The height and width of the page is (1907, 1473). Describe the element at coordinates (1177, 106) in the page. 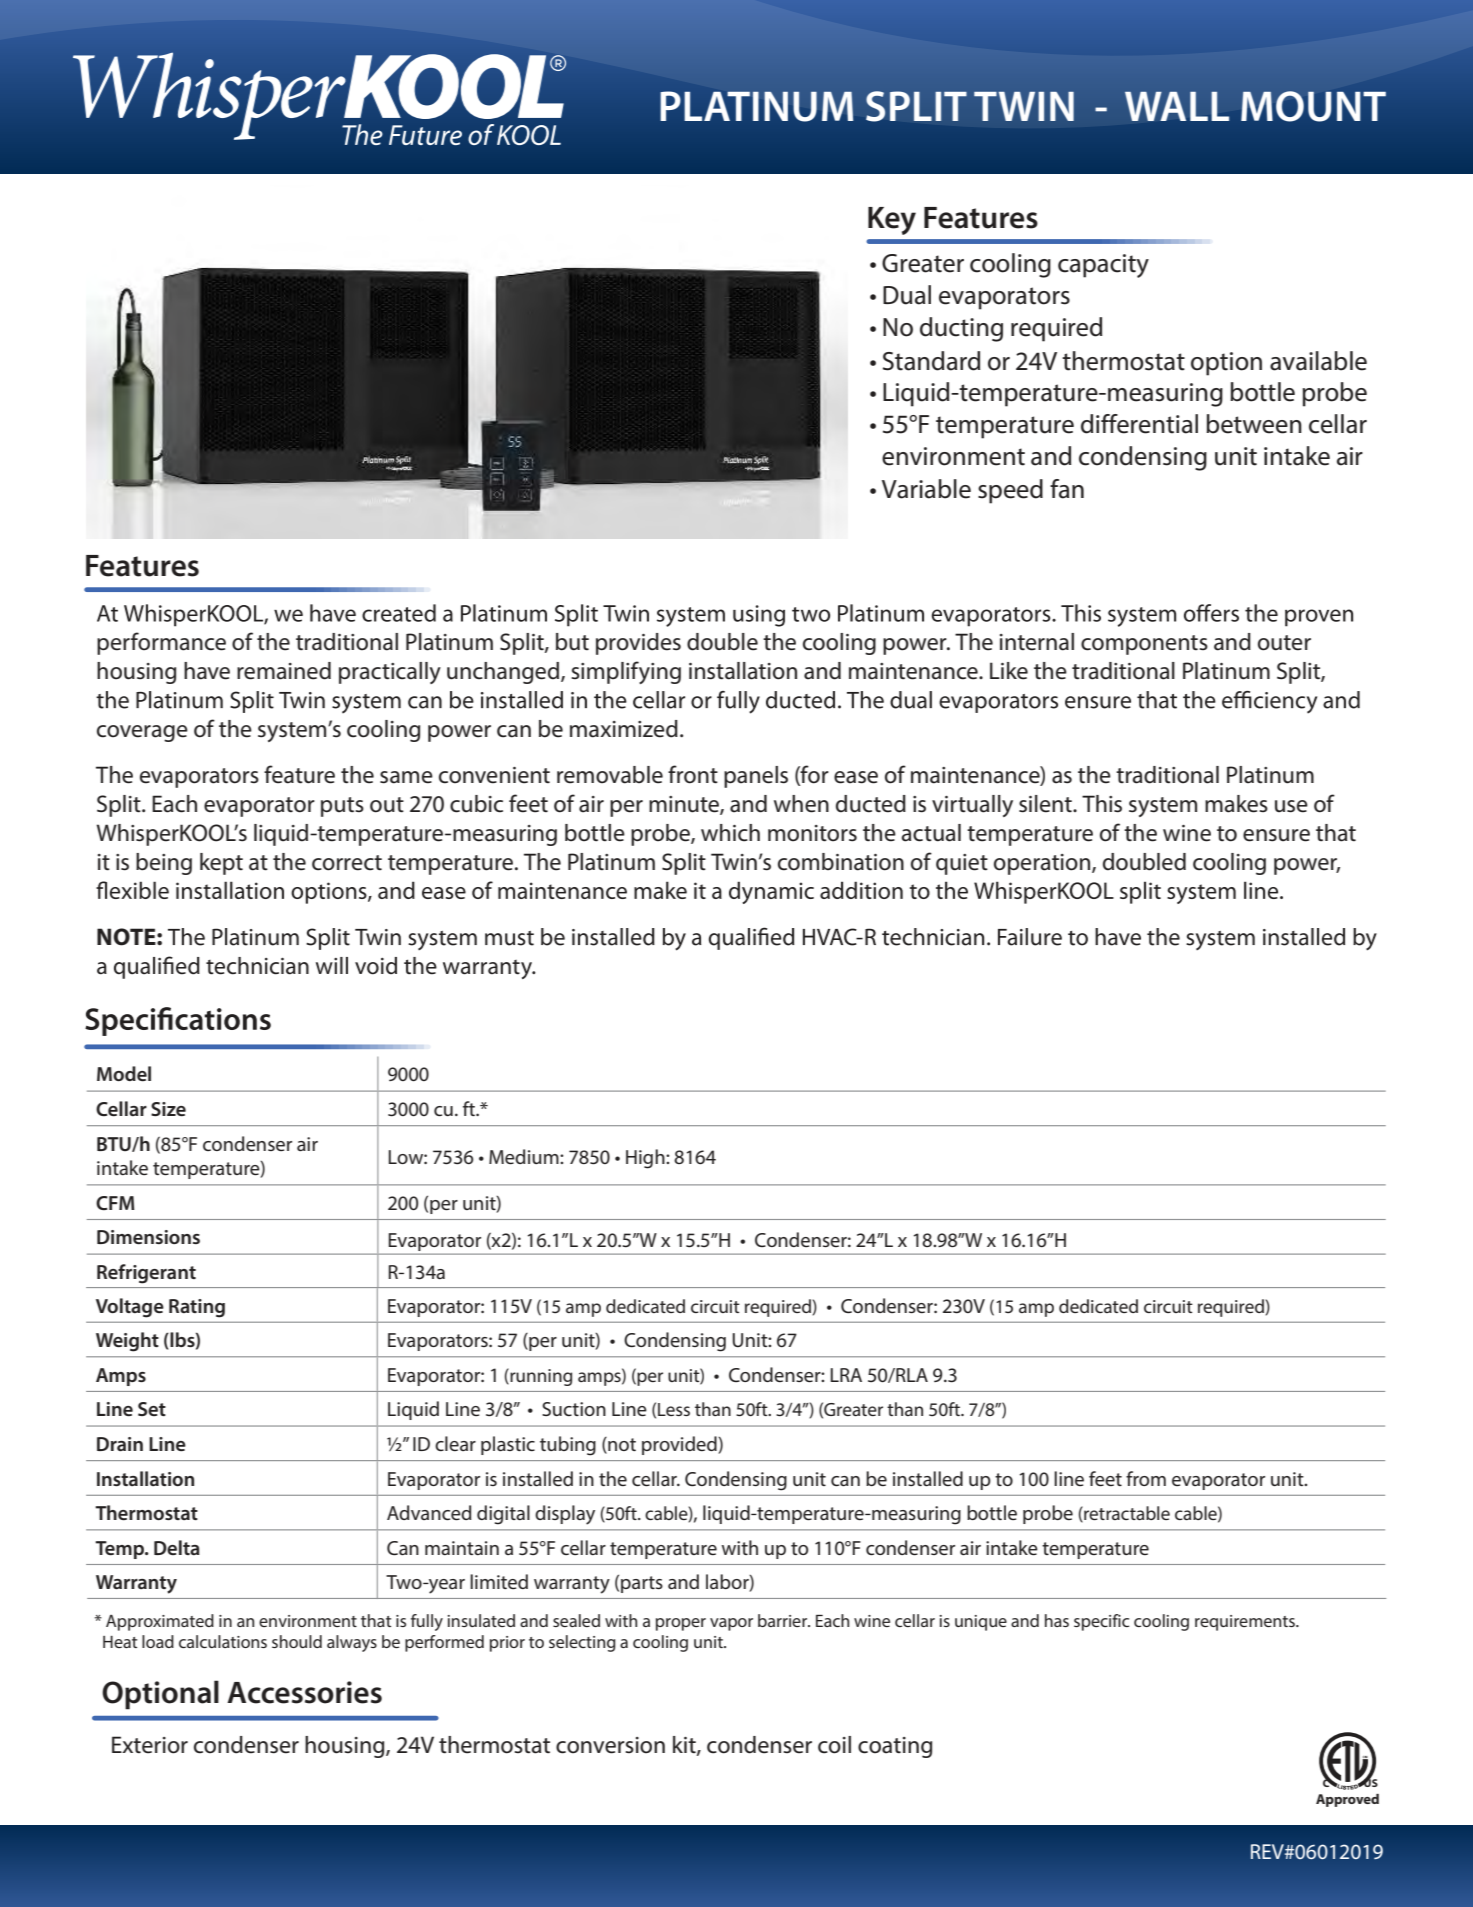

I see `WALL` at that location.
